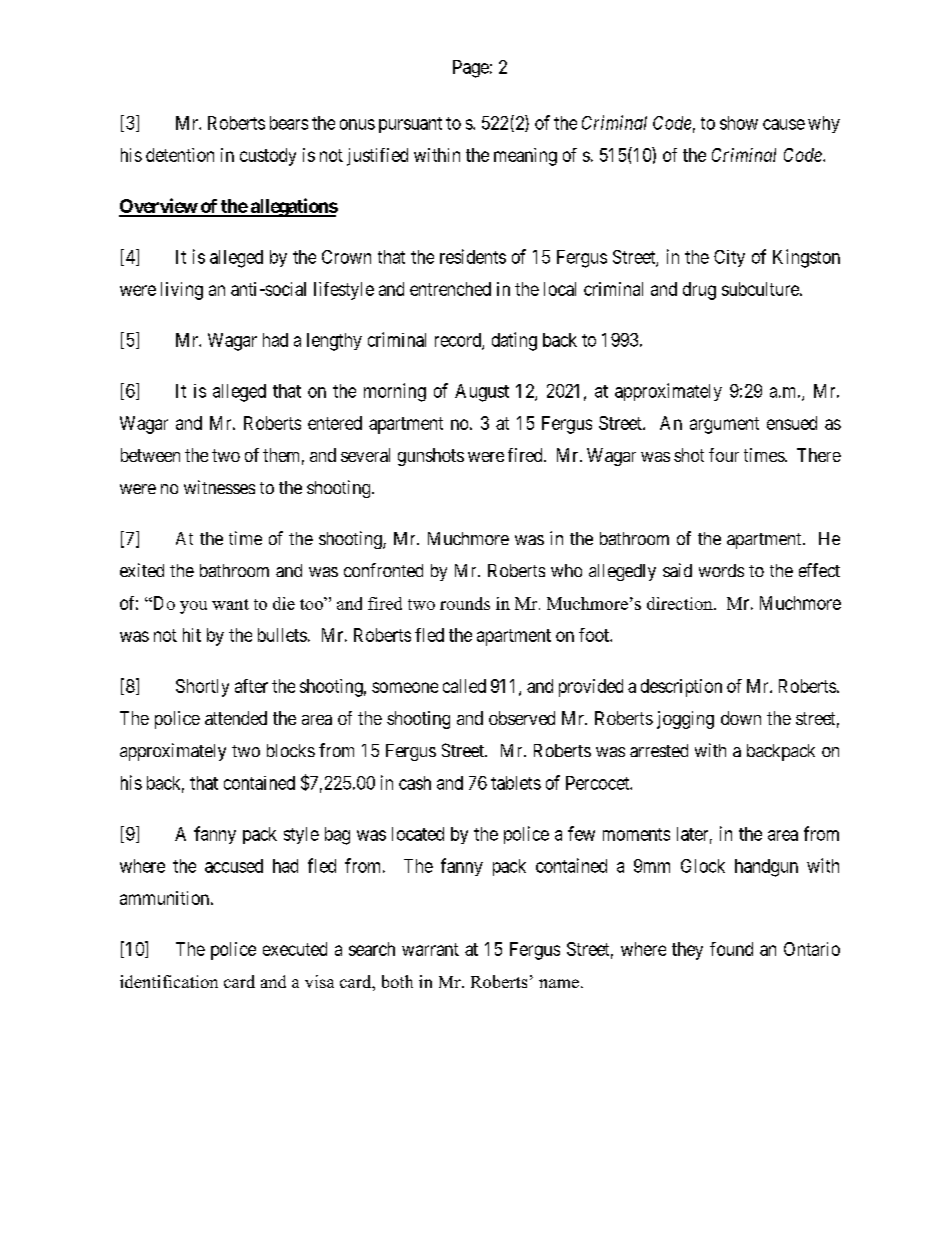 The width and height of the image is (952, 1233). What do you see at coordinates (289, 123) in the image?
I see `bears` at bounding box center [289, 123].
